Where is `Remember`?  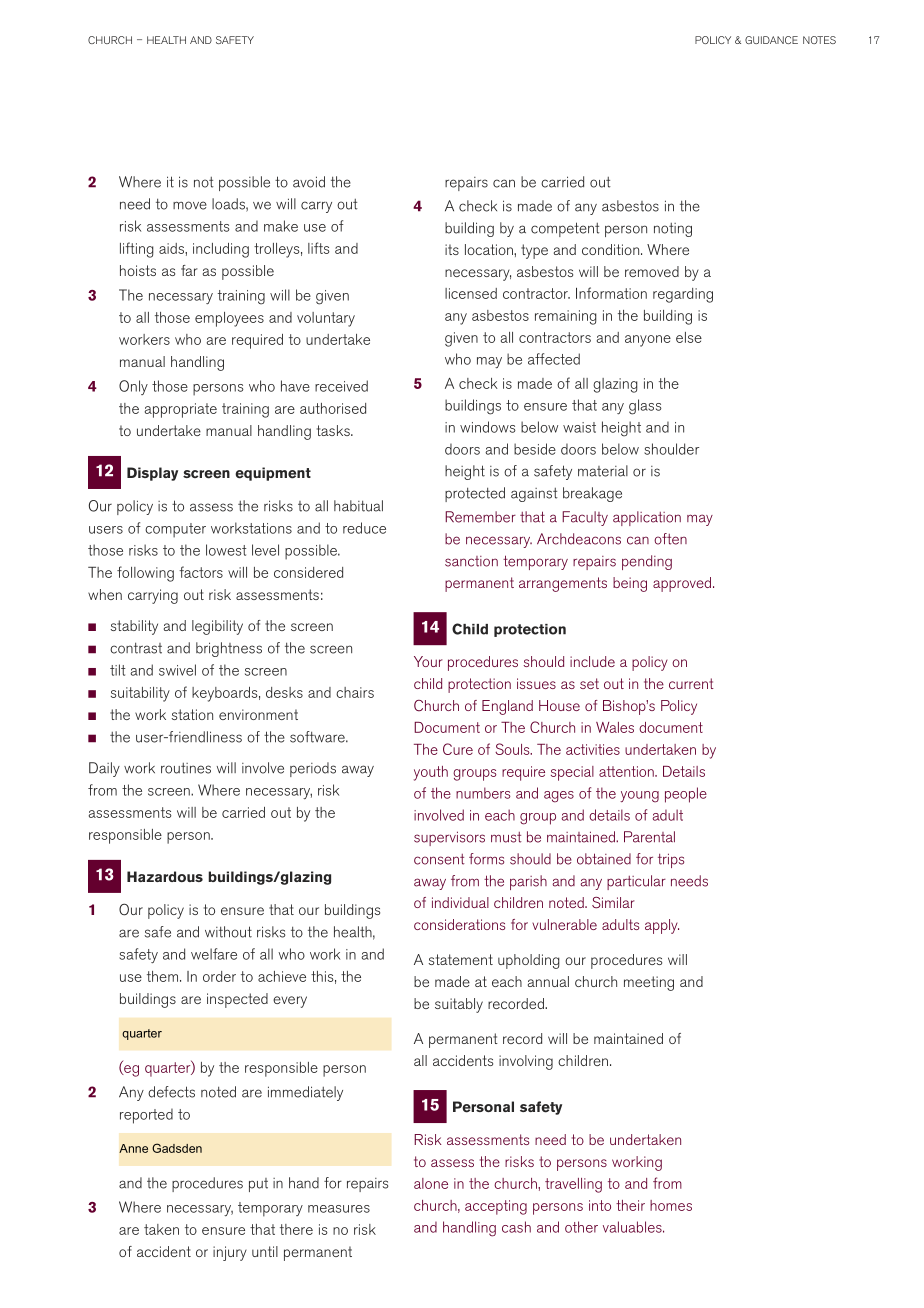
Remember is located at coordinates (480, 517).
